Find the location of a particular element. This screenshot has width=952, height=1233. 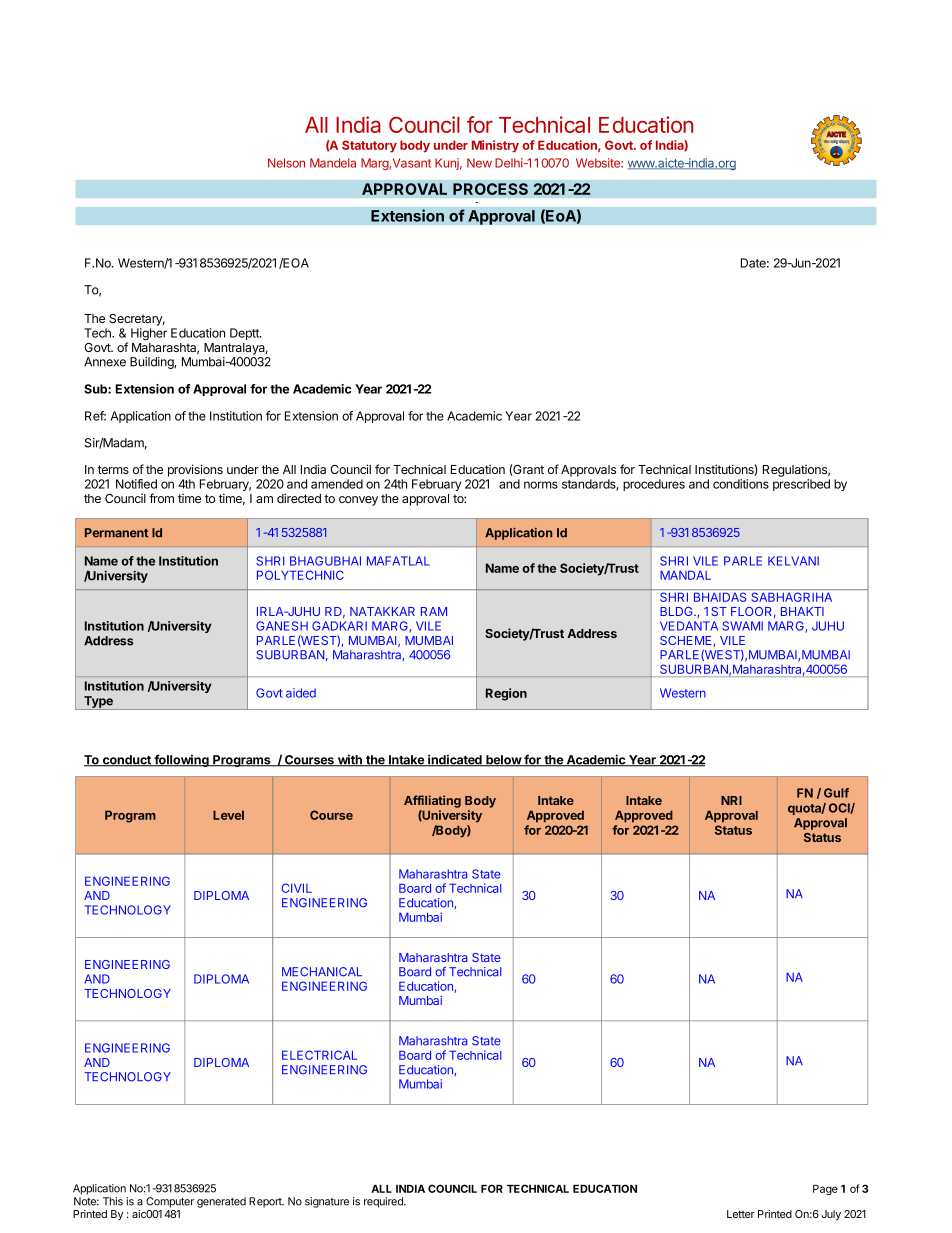

Nelson is located at coordinates (286, 163).
